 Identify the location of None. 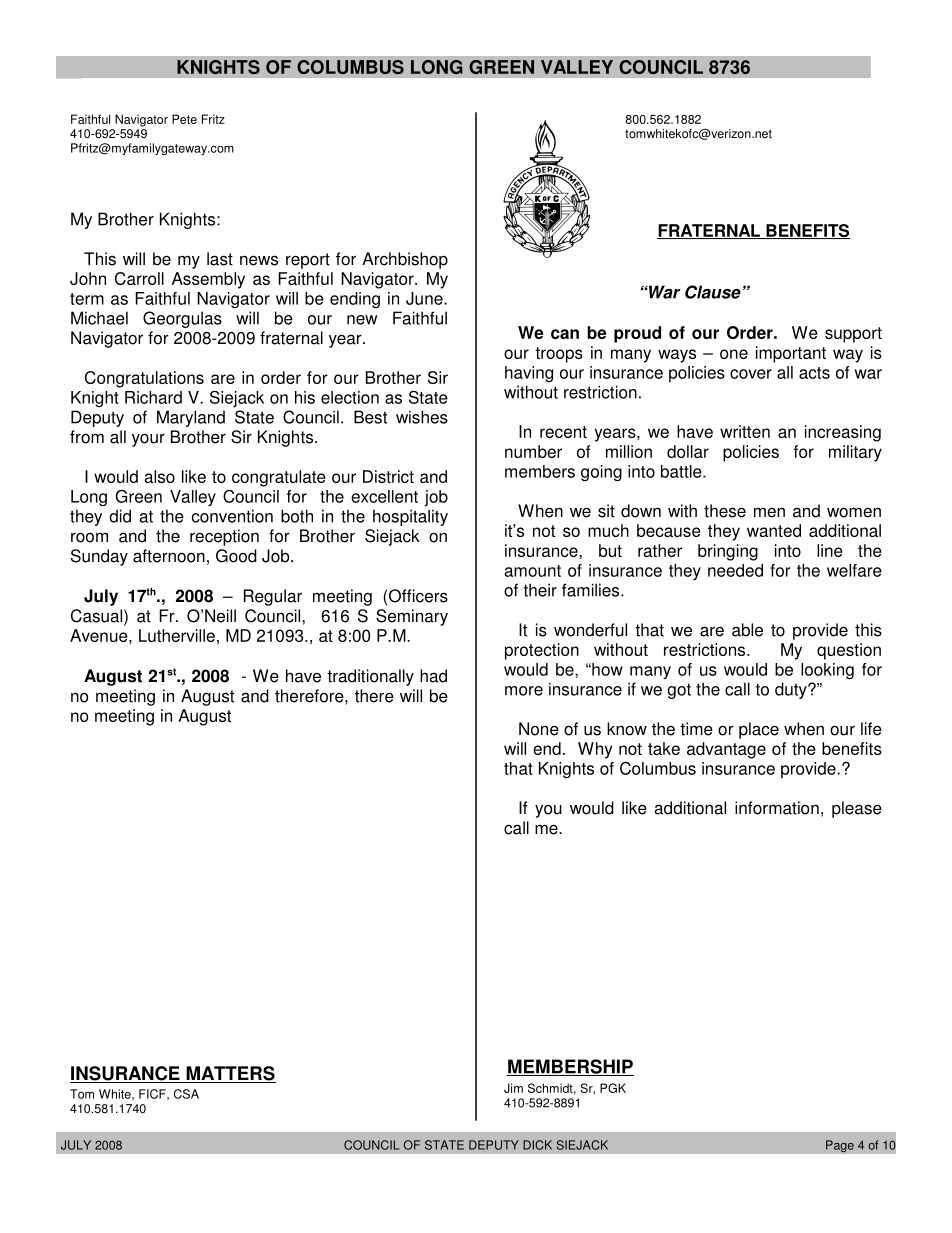
(539, 729).
